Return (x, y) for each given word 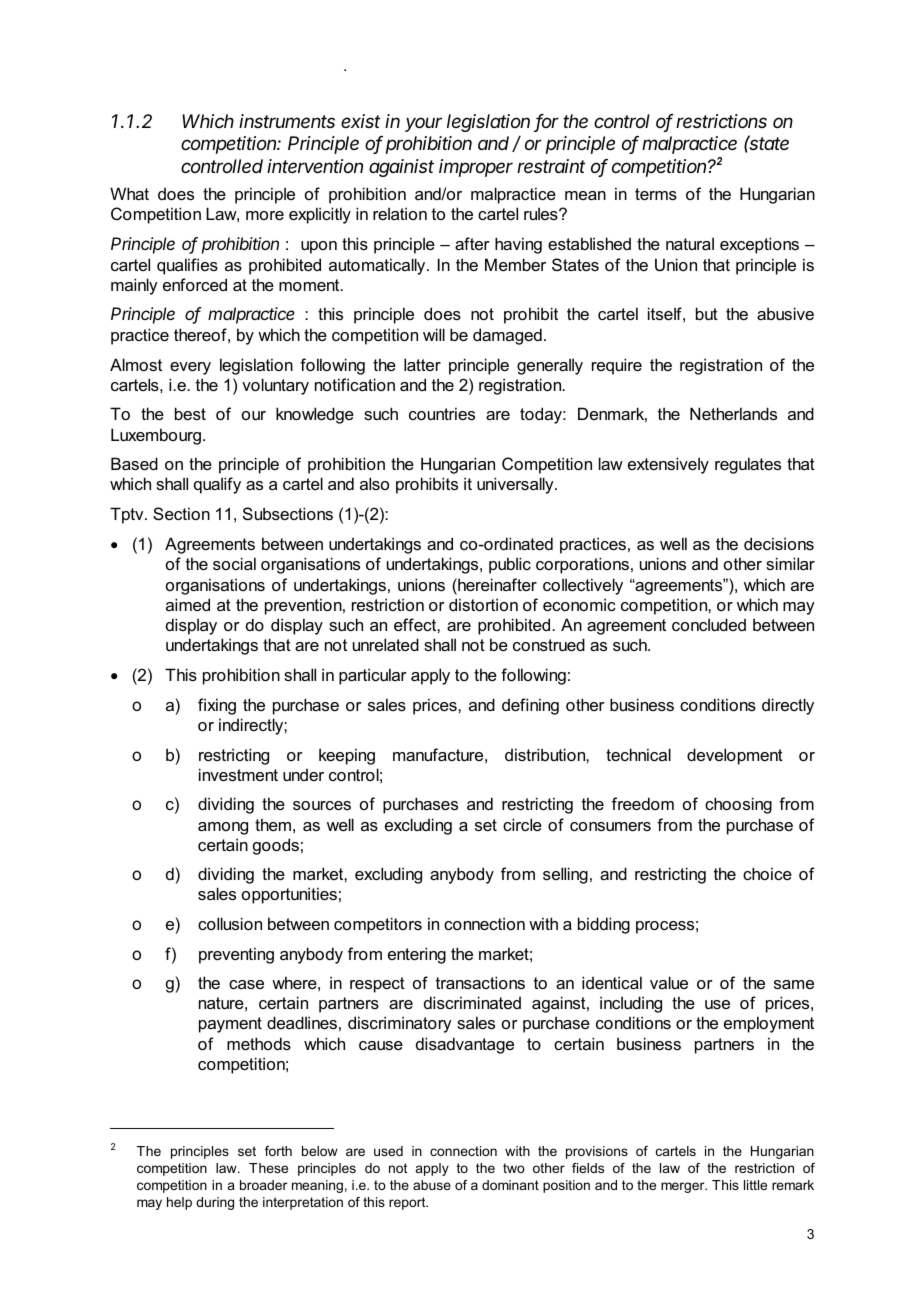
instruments (287, 121)
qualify (217, 485)
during (215, 1203)
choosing (738, 805)
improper (476, 168)
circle (522, 824)
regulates (748, 465)
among (223, 828)
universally (516, 485)
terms (656, 194)
